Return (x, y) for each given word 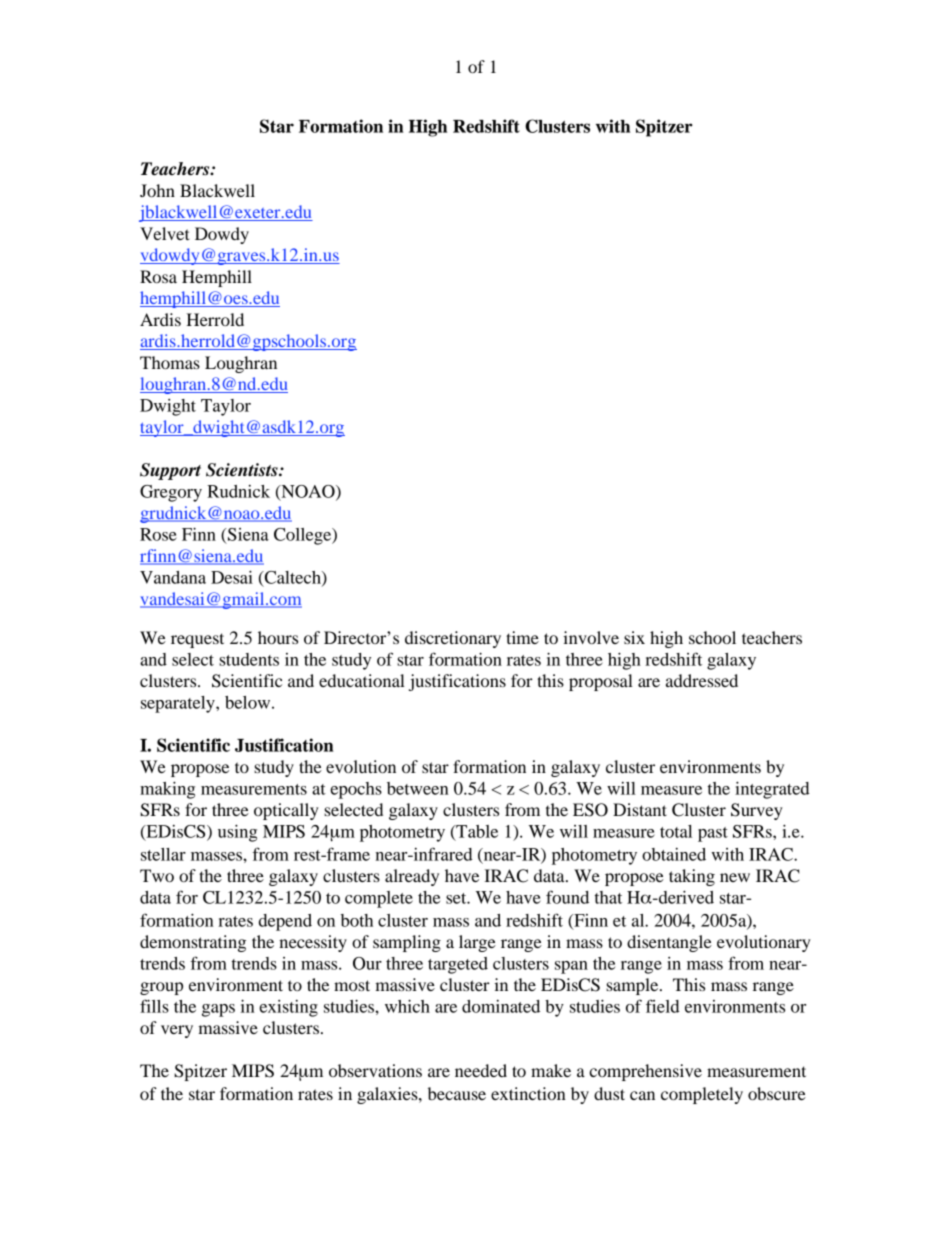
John (157, 190)
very (177, 1031)
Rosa (158, 276)
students (249, 659)
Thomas (170, 362)
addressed (702, 680)
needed (481, 1070)
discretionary (453, 639)
